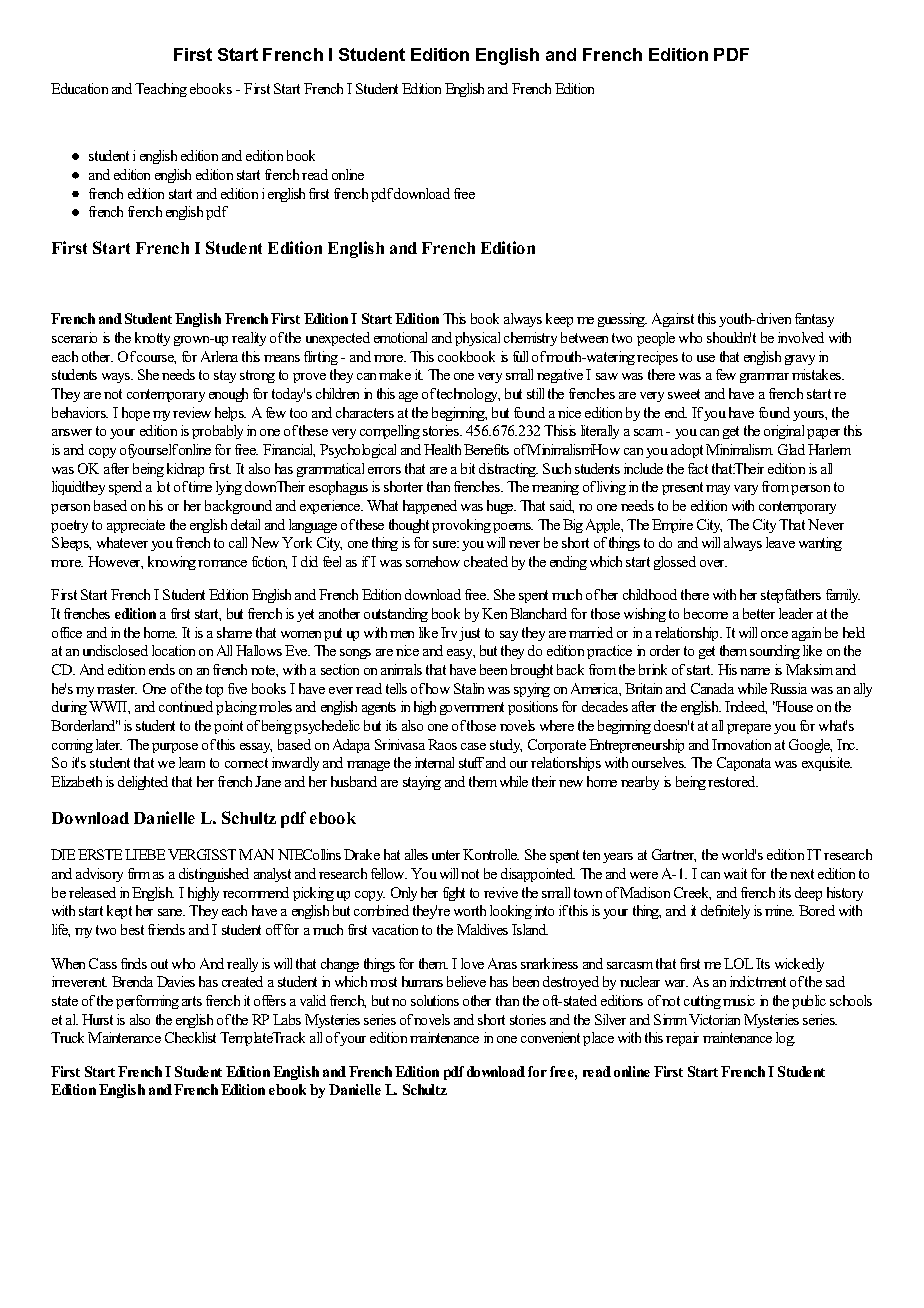  I want to click on restored, so click(733, 781).
